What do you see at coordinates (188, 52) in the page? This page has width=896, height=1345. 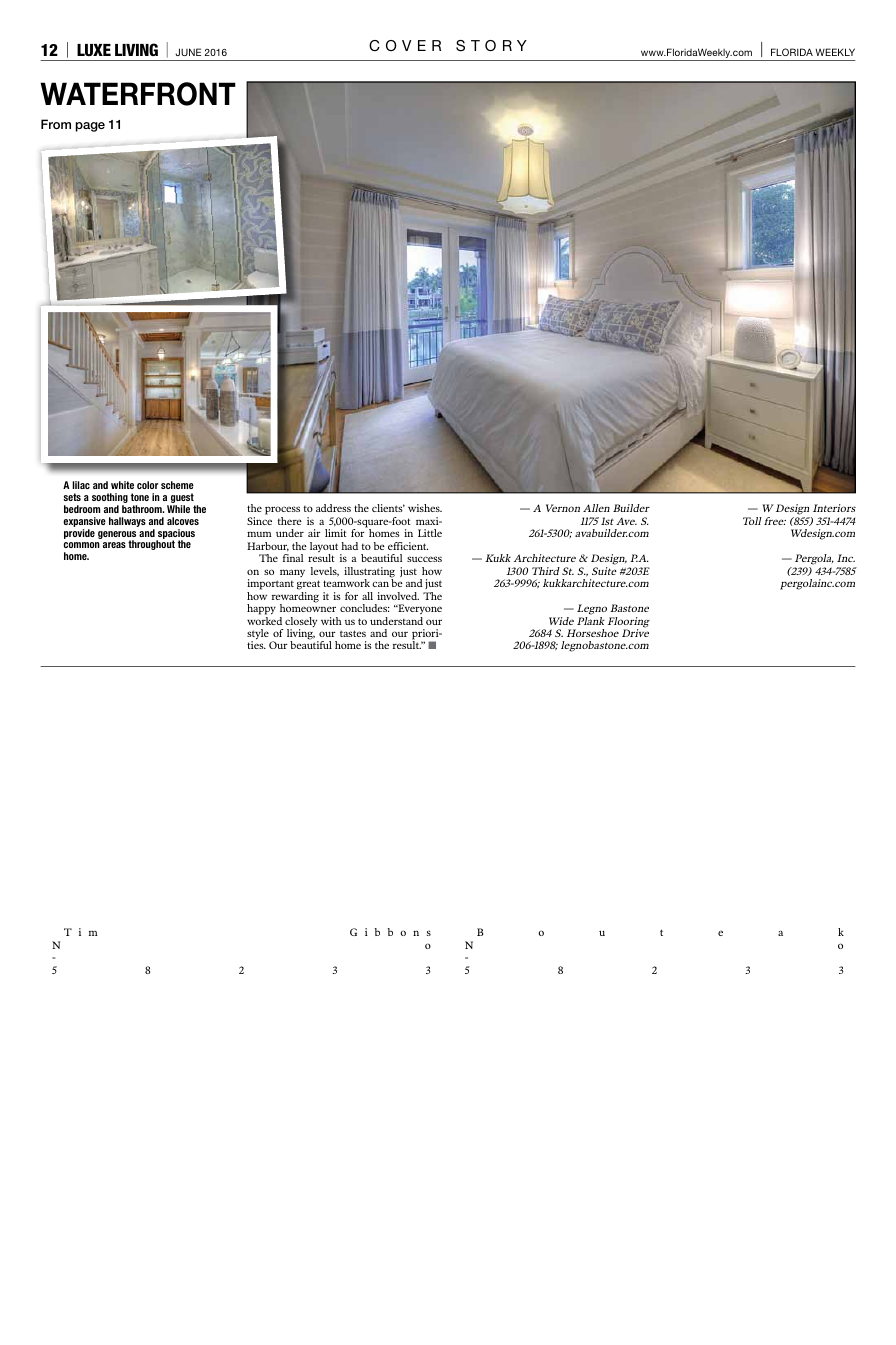 I see `JUNE` at bounding box center [188, 52].
